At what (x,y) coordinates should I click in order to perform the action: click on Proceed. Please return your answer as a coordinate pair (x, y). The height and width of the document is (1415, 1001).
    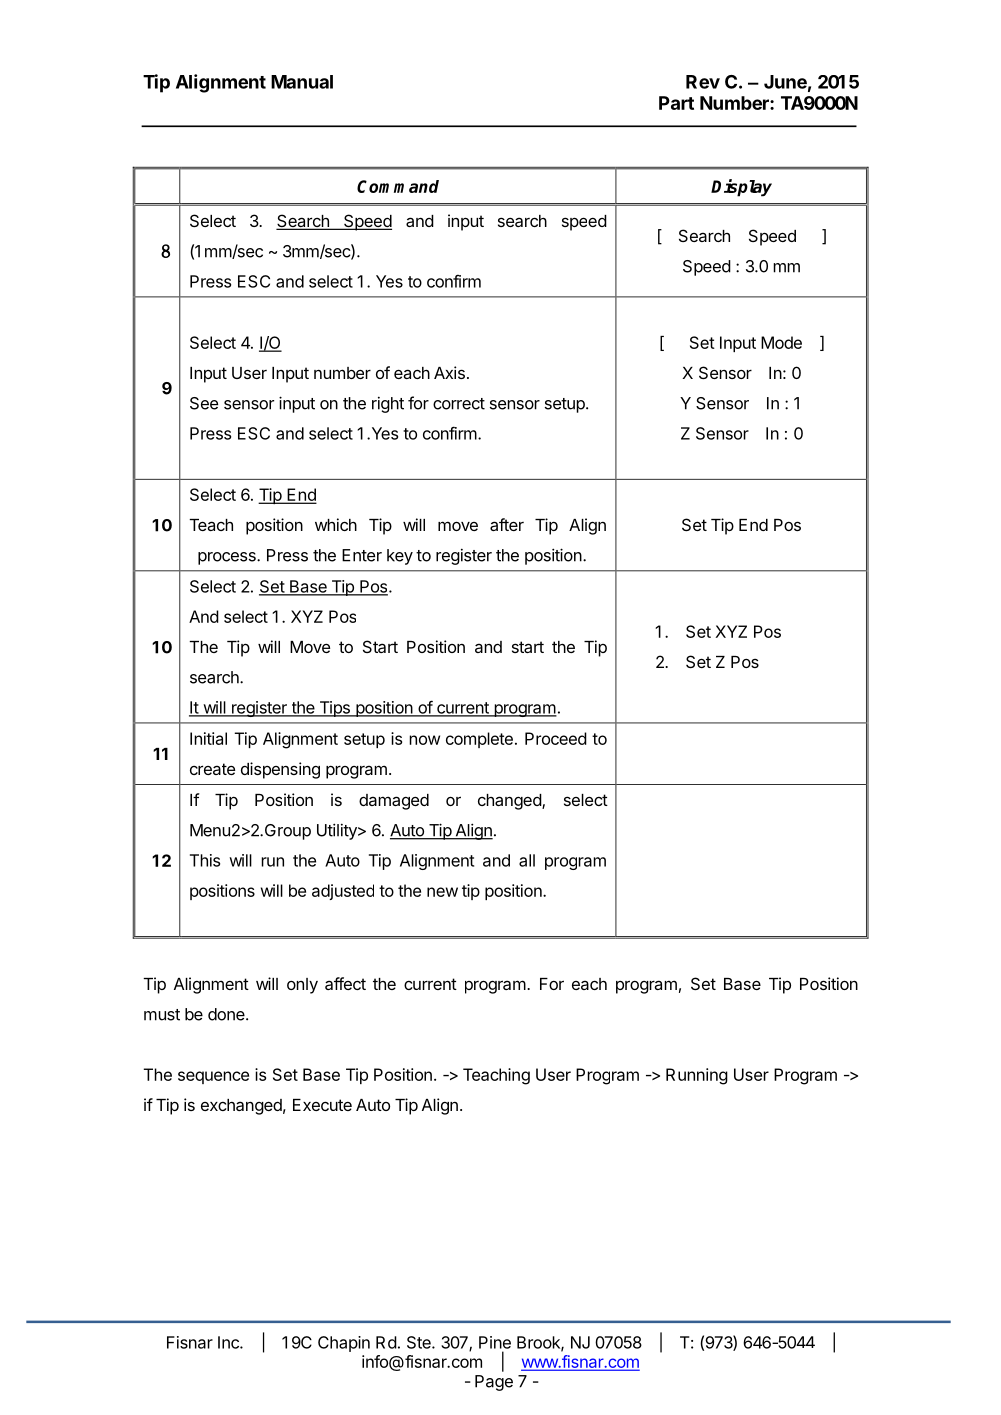
    Looking at the image, I should click on (556, 738).
